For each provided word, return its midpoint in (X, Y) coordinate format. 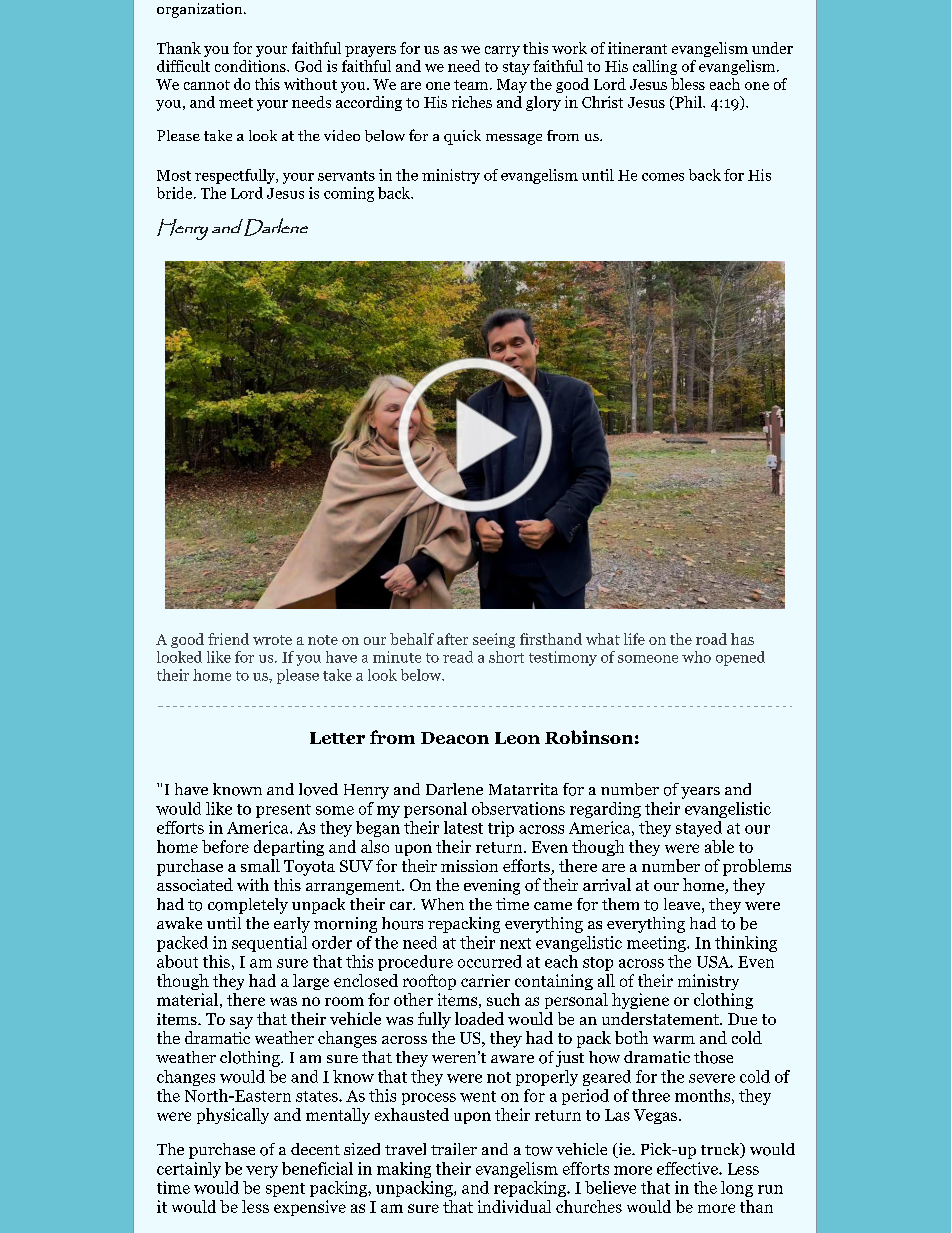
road (711, 639)
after (452, 639)
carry (502, 51)
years (700, 793)
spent (285, 1190)
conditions (251, 66)
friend (228, 639)
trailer (454, 1149)
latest (463, 827)
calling (655, 67)
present (283, 811)
